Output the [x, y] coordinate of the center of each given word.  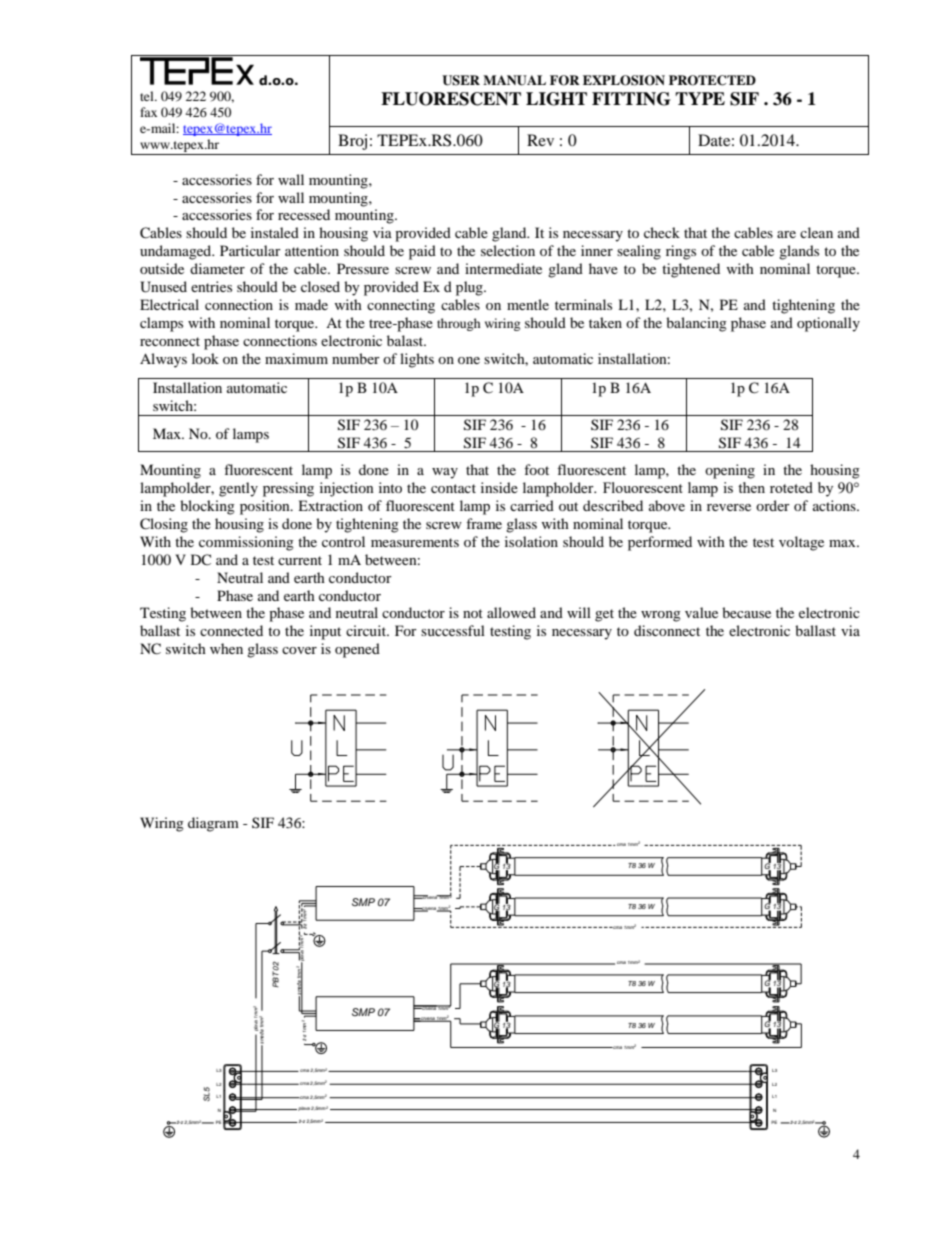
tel [148, 96]
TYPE [700, 98]
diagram [213, 824]
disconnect [667, 630]
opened [357, 650]
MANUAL [514, 80]
